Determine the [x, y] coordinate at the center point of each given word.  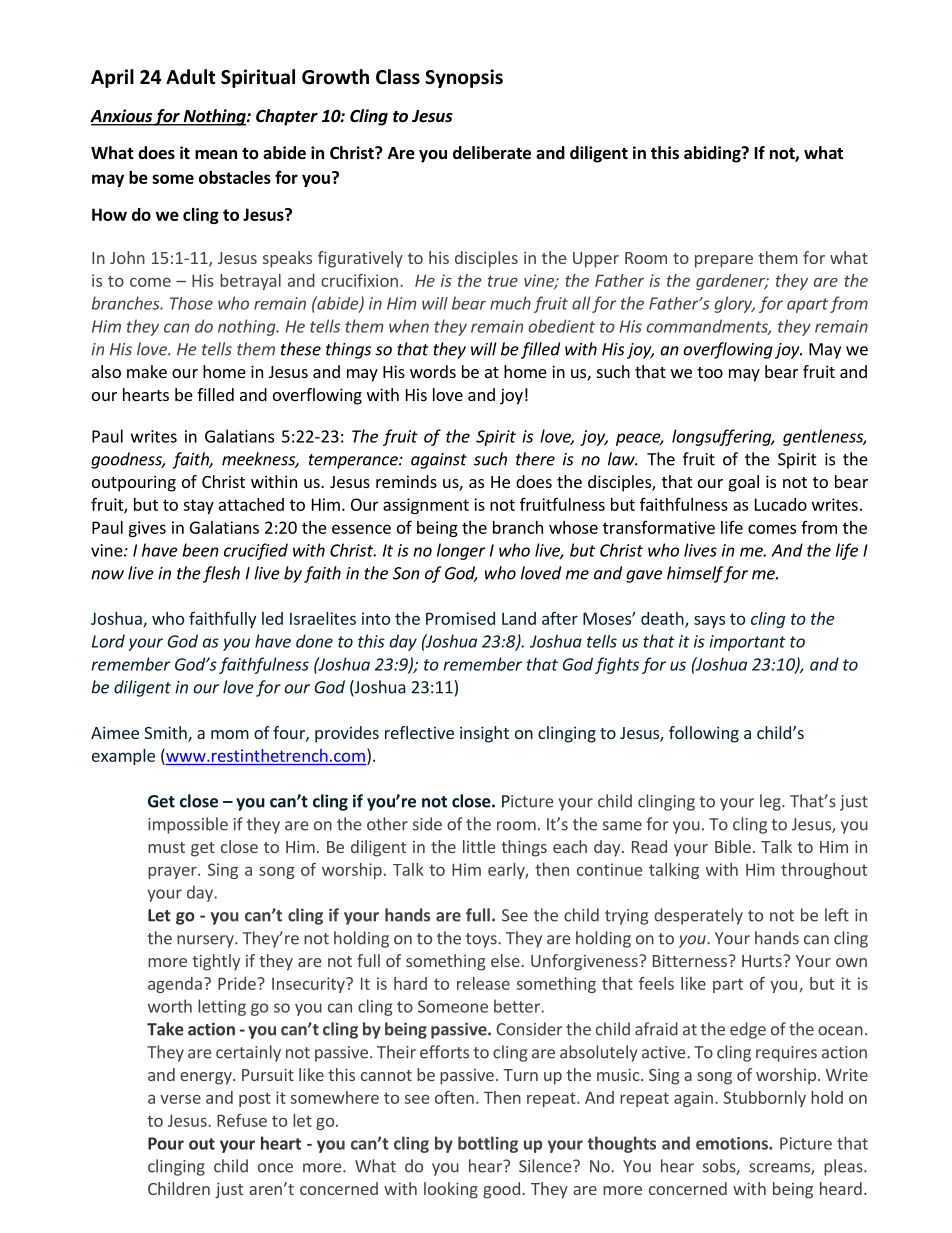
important [747, 643]
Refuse [242, 1120]
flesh [221, 574]
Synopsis [464, 78]
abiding [713, 154]
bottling [488, 1144]
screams [780, 1169]
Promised [460, 618]
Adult [191, 77]
